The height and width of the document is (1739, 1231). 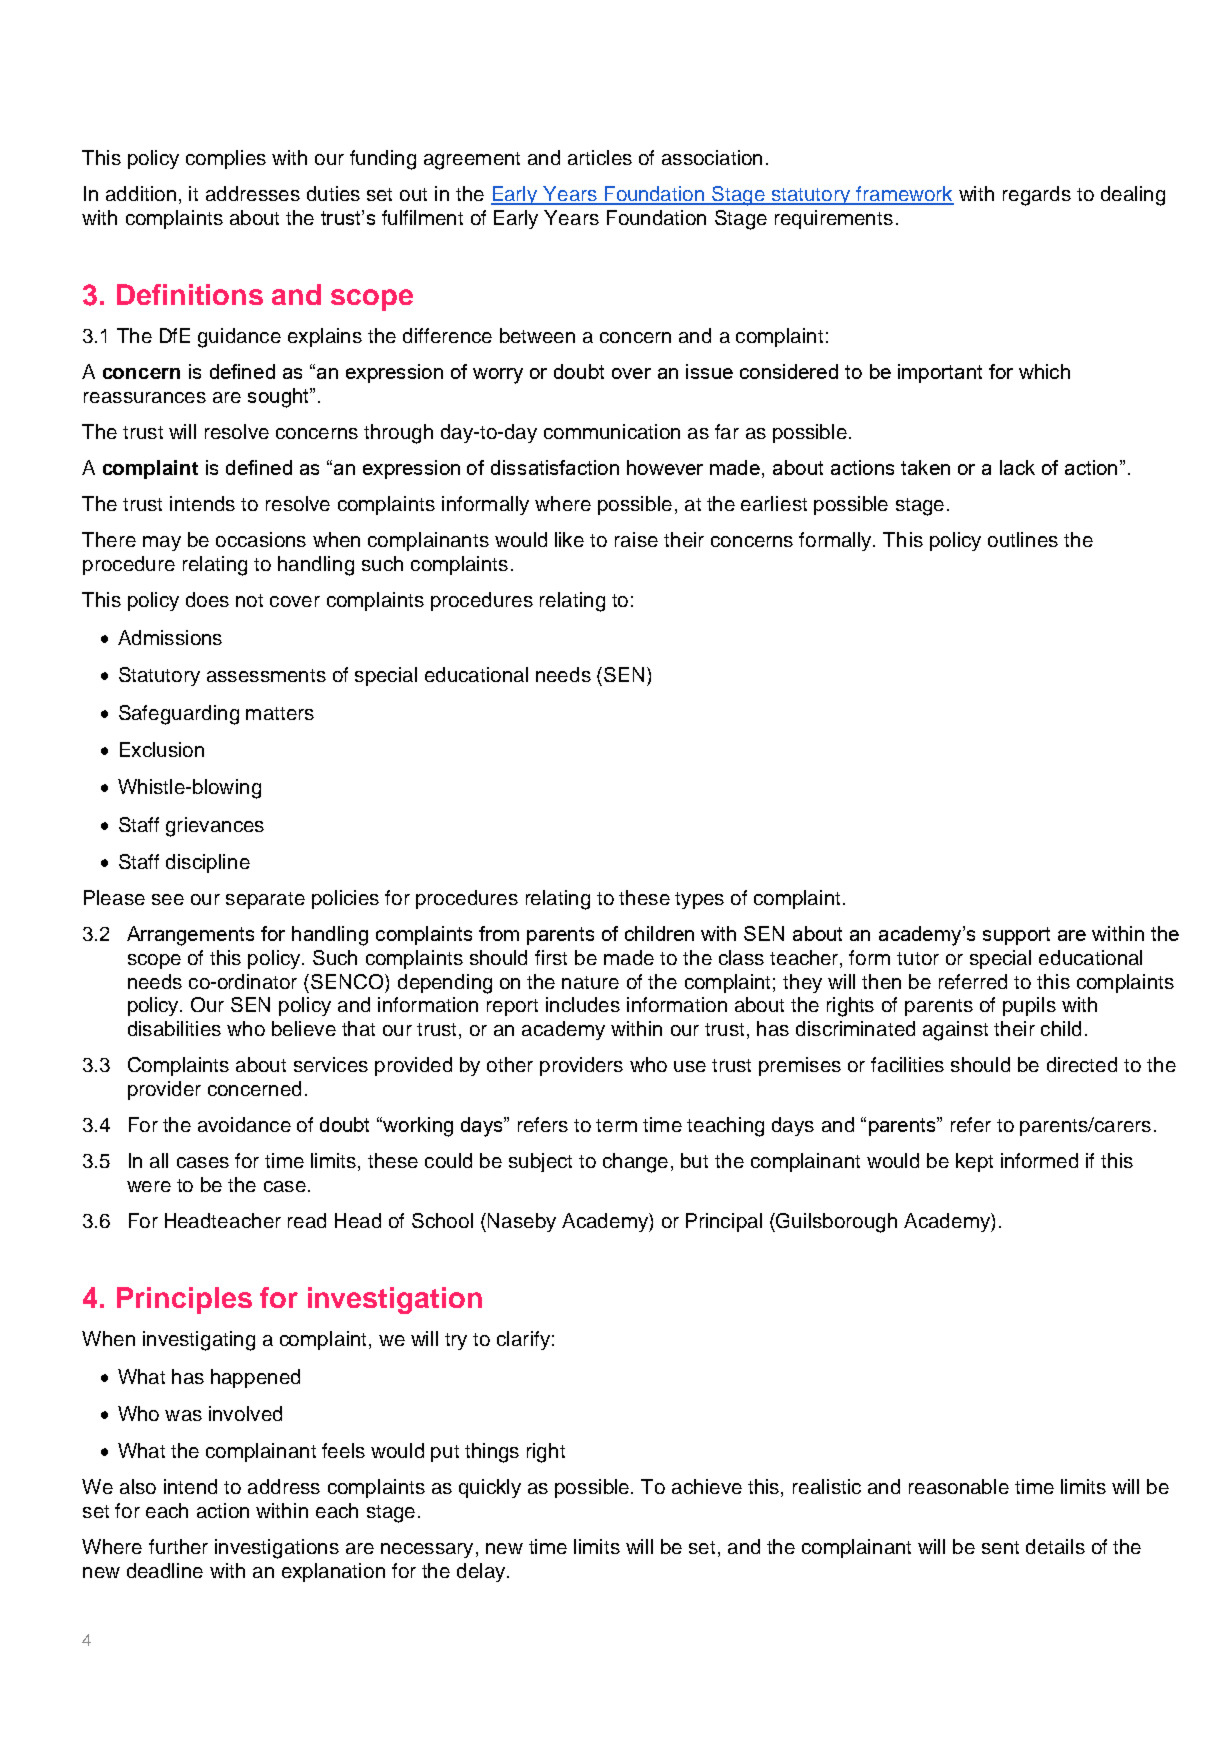 I want to click on outlines, so click(x=1023, y=539).
